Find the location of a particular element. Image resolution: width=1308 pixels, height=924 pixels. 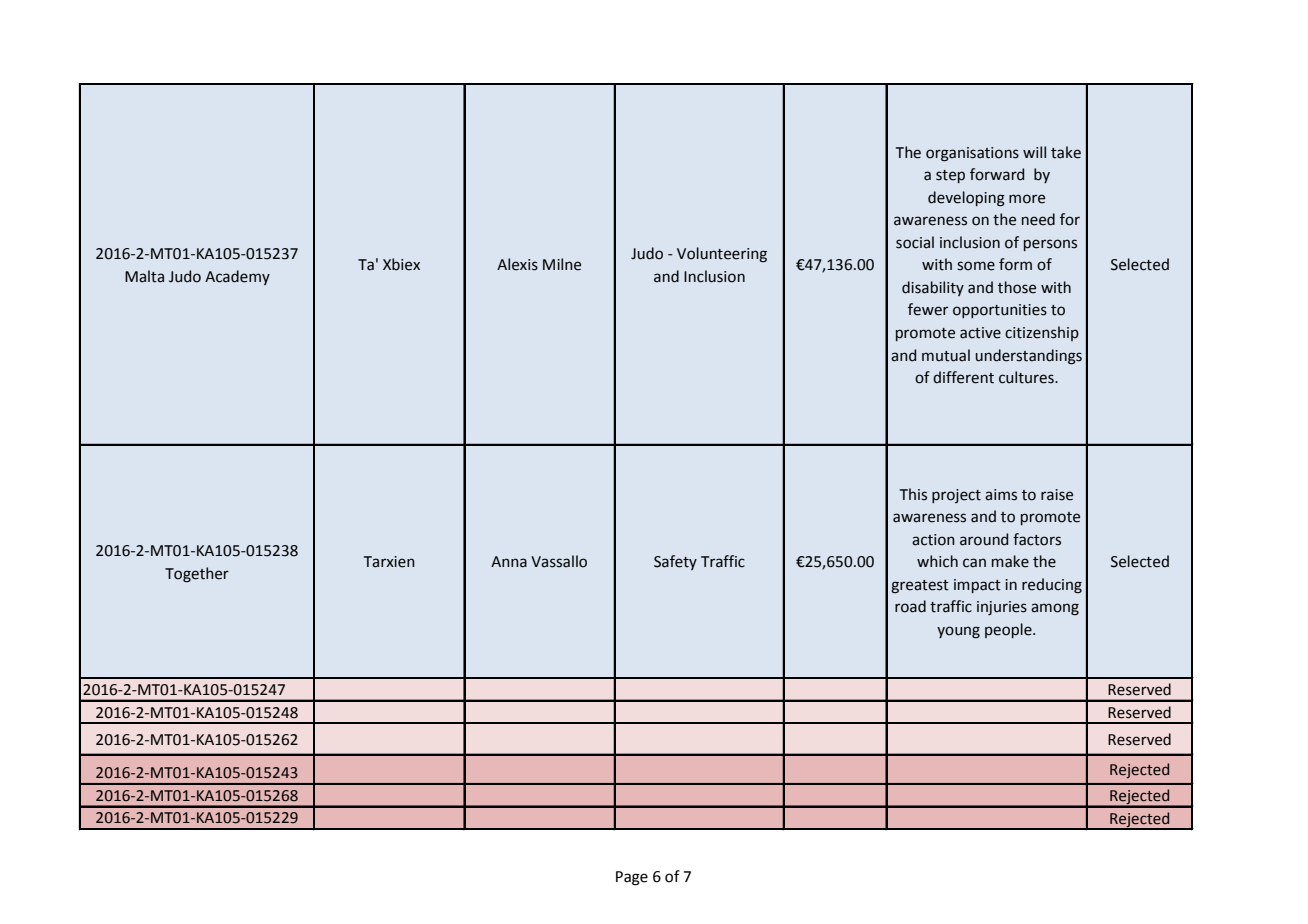

Academy is located at coordinates (237, 277).
